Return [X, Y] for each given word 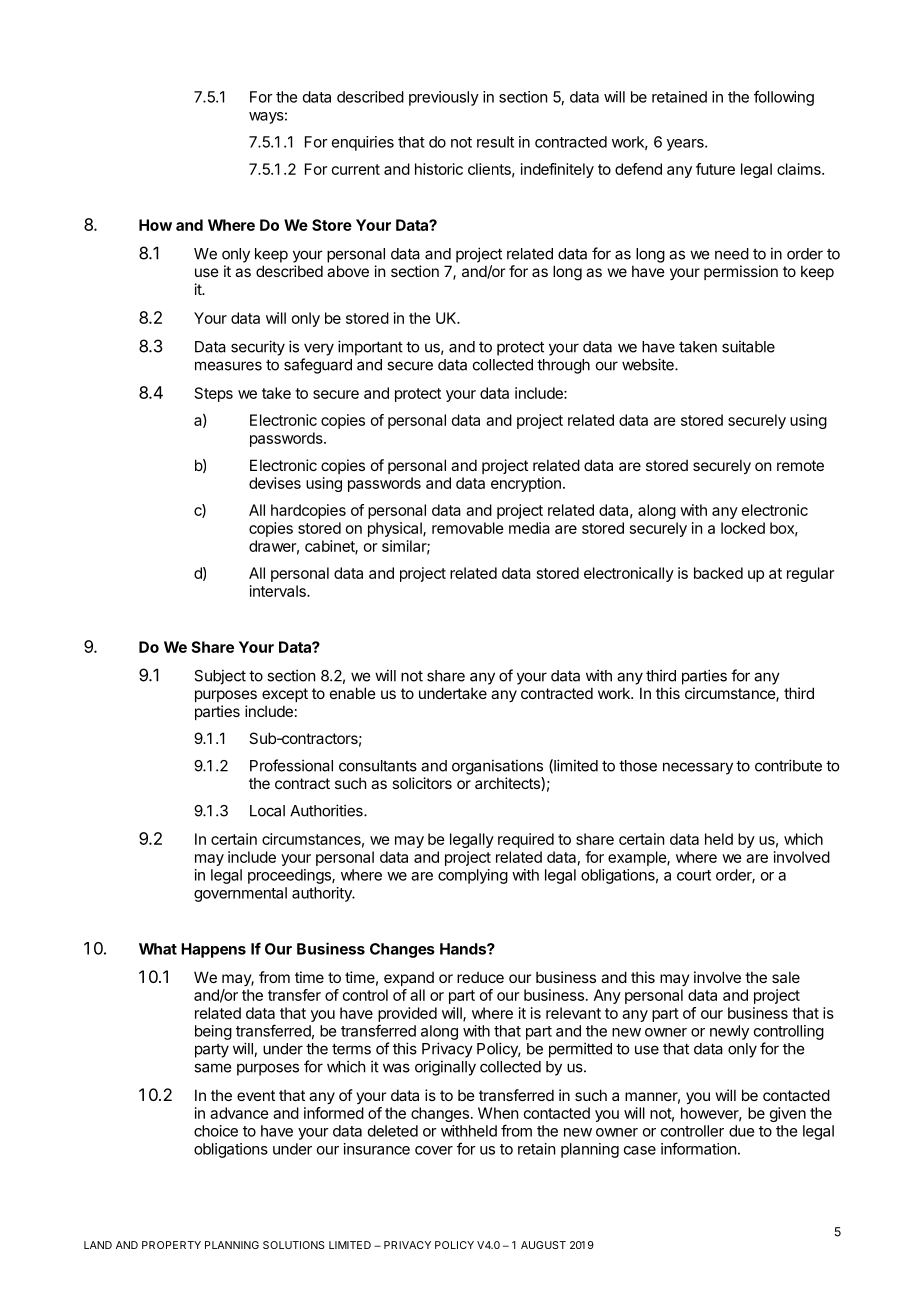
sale [786, 977]
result [495, 142]
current [356, 169]
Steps [214, 394]
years [686, 145]
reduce [480, 977]
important [370, 348]
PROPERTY [171, 1245]
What [158, 949]
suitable [748, 346]
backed [718, 573]
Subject [220, 677]
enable [353, 693]
